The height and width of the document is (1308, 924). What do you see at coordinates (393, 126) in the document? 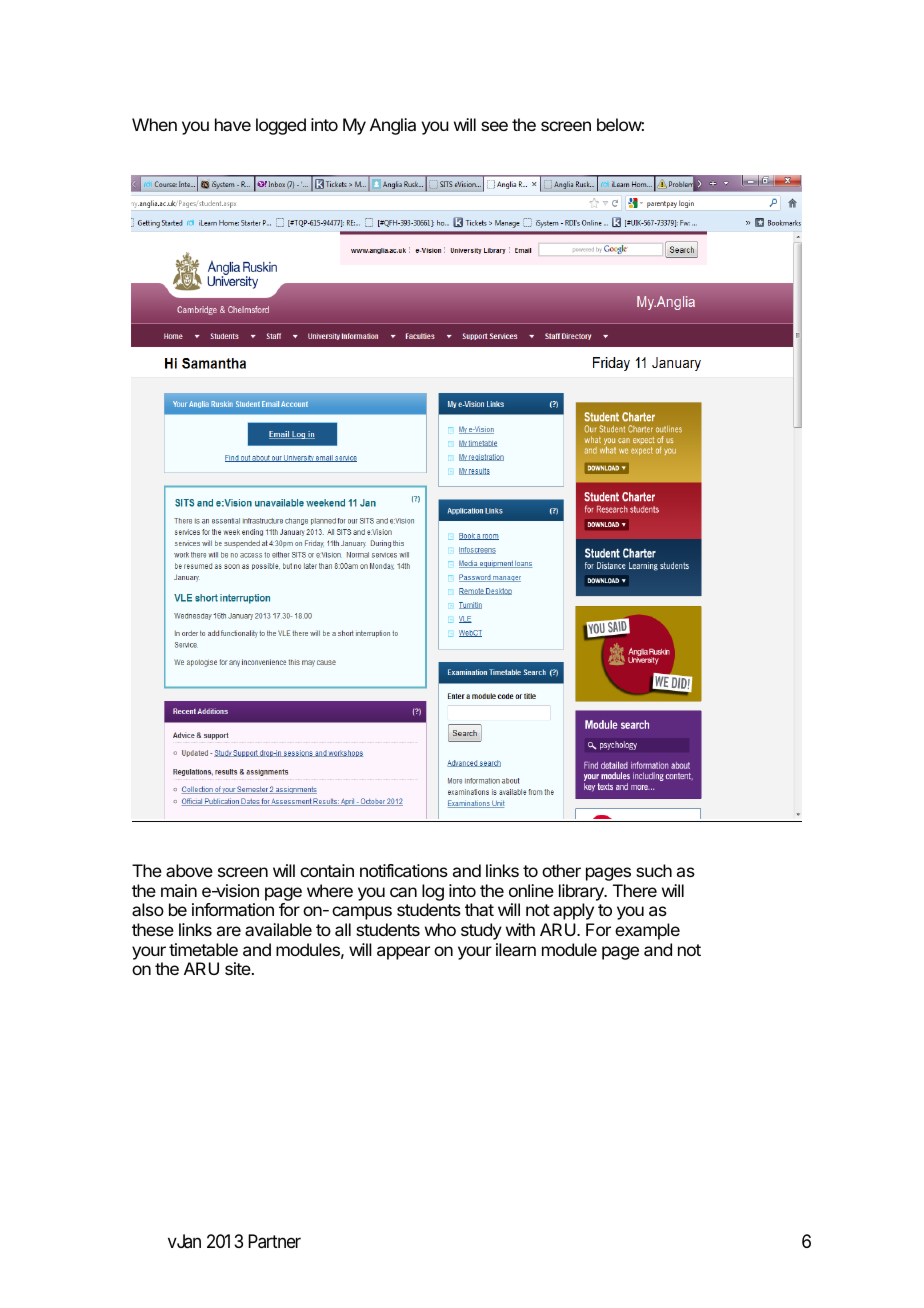
I see `Anglia` at bounding box center [393, 126].
